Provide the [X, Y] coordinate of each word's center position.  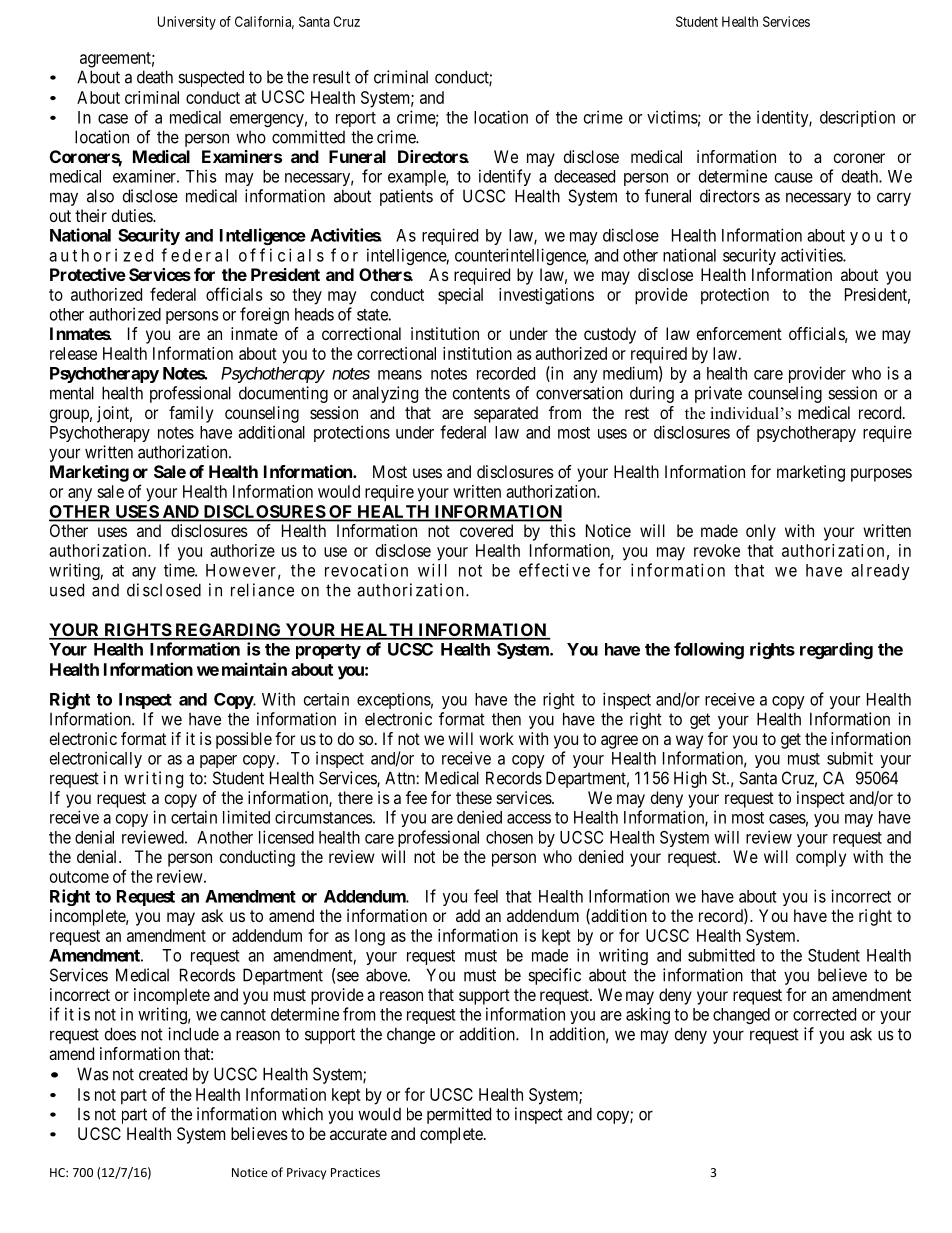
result [331, 77]
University [187, 23]
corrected [824, 1014]
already [880, 572]
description [857, 118]
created [163, 1074]
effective [554, 570]
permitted [459, 1115]
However [241, 570]
